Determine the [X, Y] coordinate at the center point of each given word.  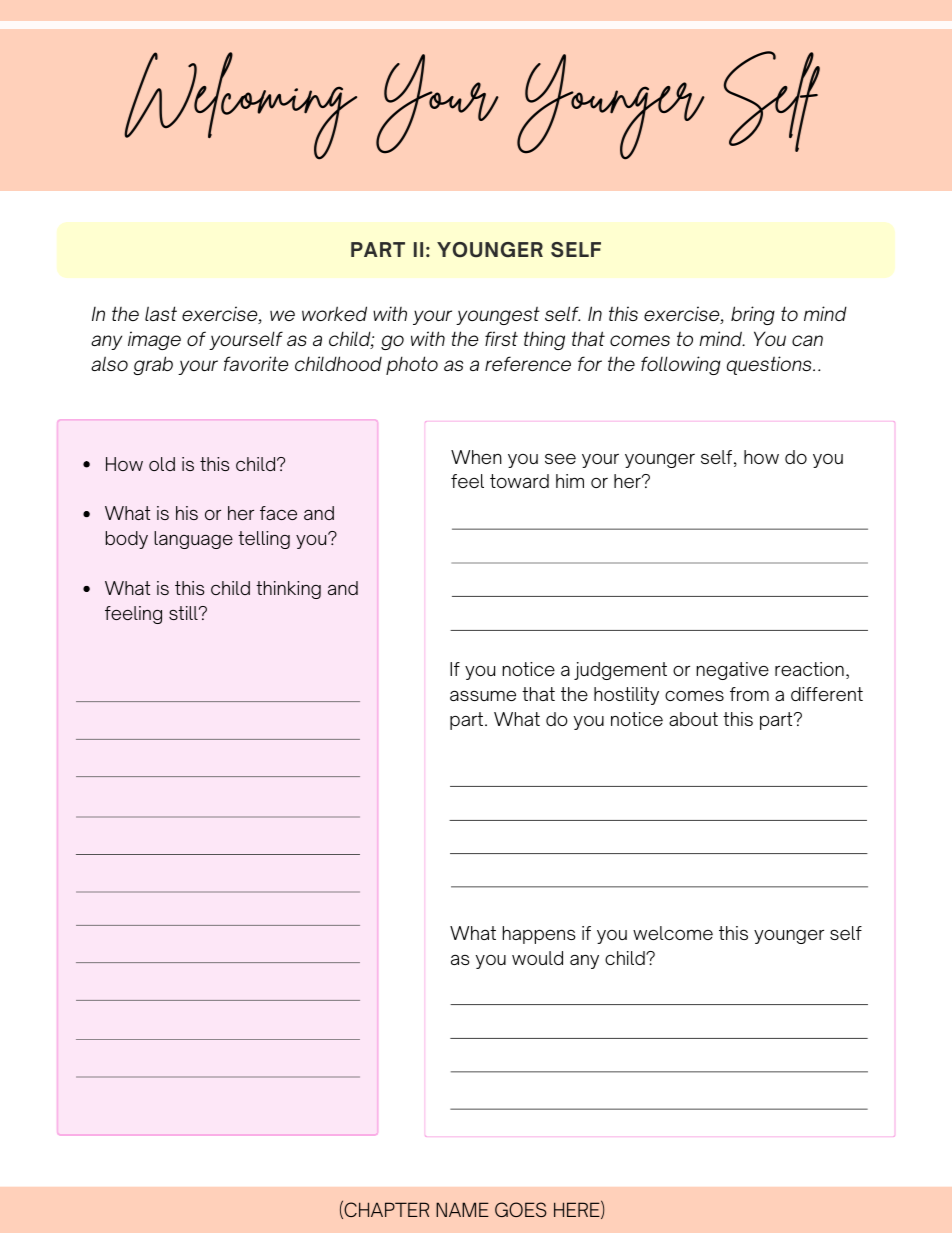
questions [770, 365]
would [537, 958]
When [476, 457]
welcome [673, 933]
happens [539, 935]
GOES [520, 1209]
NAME [462, 1209]
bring [753, 315]
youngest [498, 316]
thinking [288, 590]
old [162, 464]
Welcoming [240, 106]
